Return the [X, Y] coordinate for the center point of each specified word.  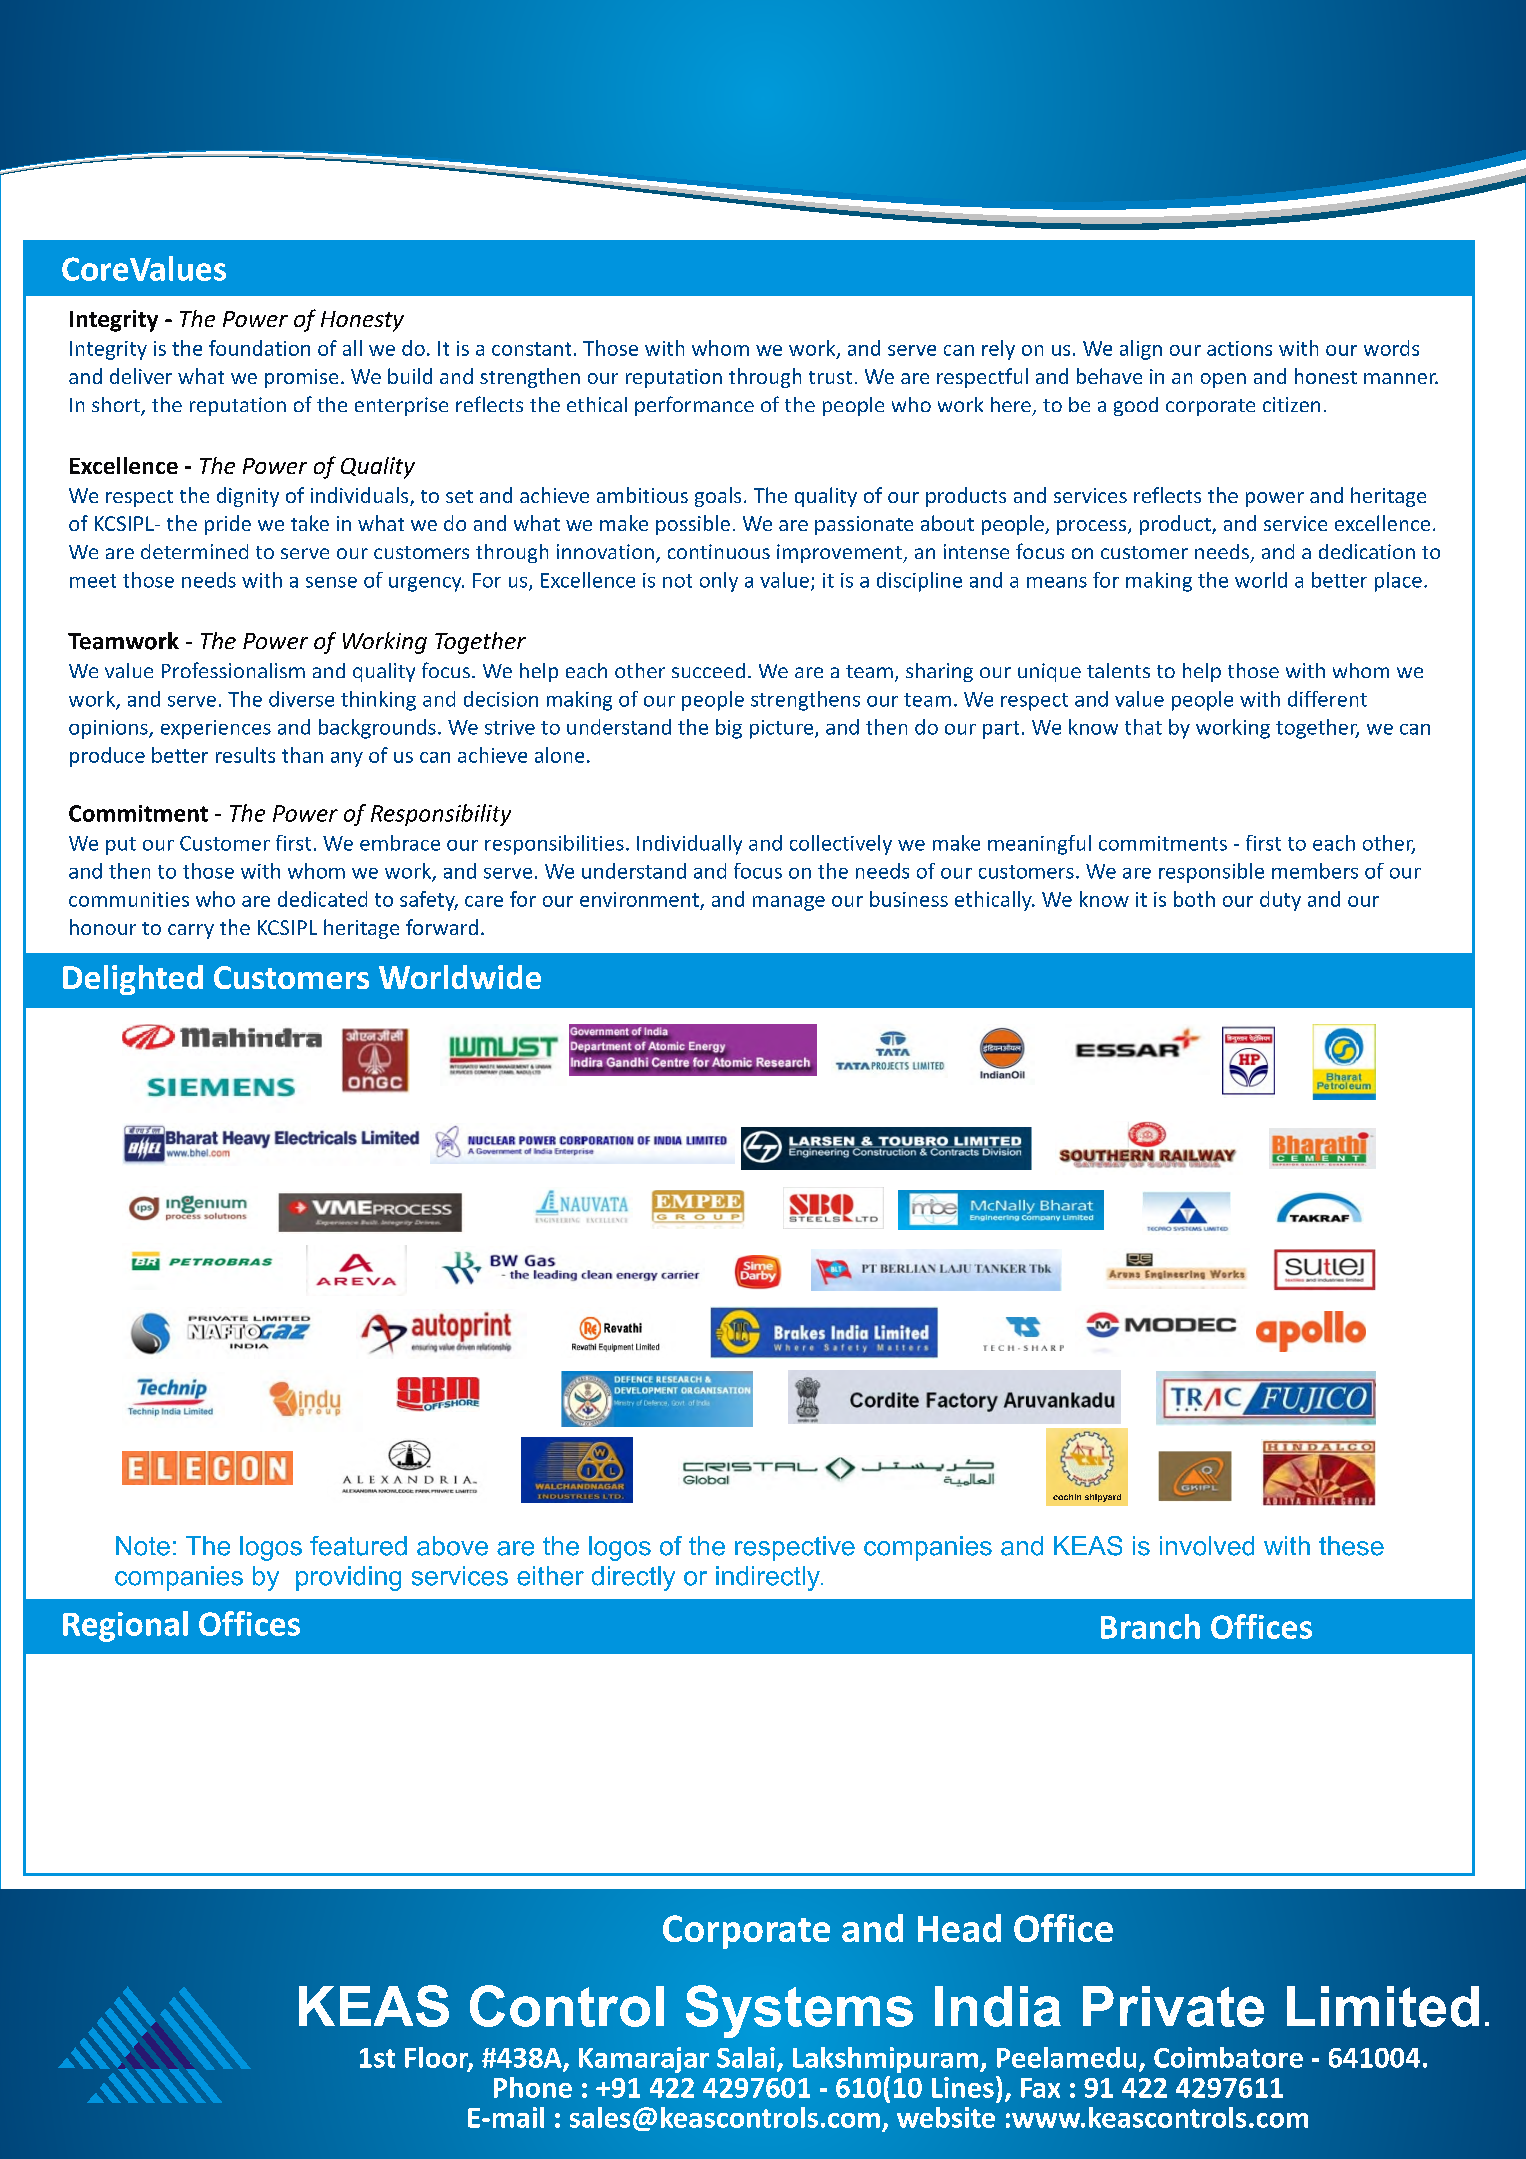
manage [789, 903]
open [1223, 380]
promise [301, 378]
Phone [533, 2087]
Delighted [133, 980]
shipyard [1103, 1498]
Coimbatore [1228, 2057]
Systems [799, 2011]
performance [694, 406]
